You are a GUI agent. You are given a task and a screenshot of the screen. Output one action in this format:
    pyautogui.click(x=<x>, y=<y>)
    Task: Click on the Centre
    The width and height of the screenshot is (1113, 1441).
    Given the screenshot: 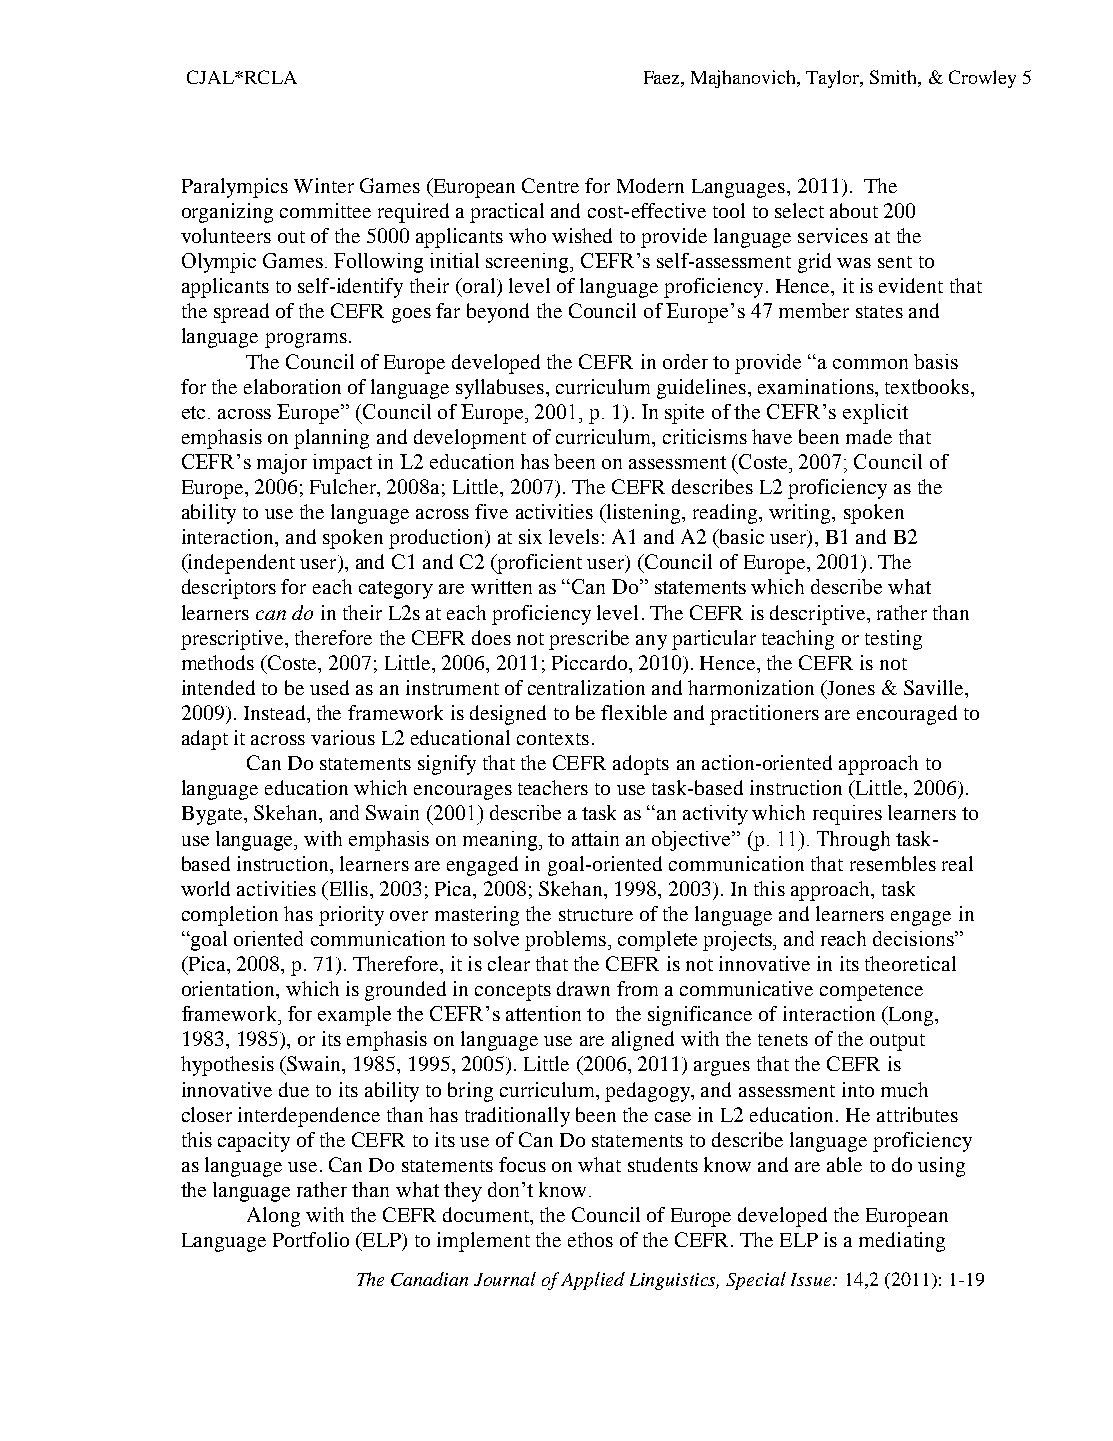 What is the action you would take?
    pyautogui.click(x=550, y=185)
